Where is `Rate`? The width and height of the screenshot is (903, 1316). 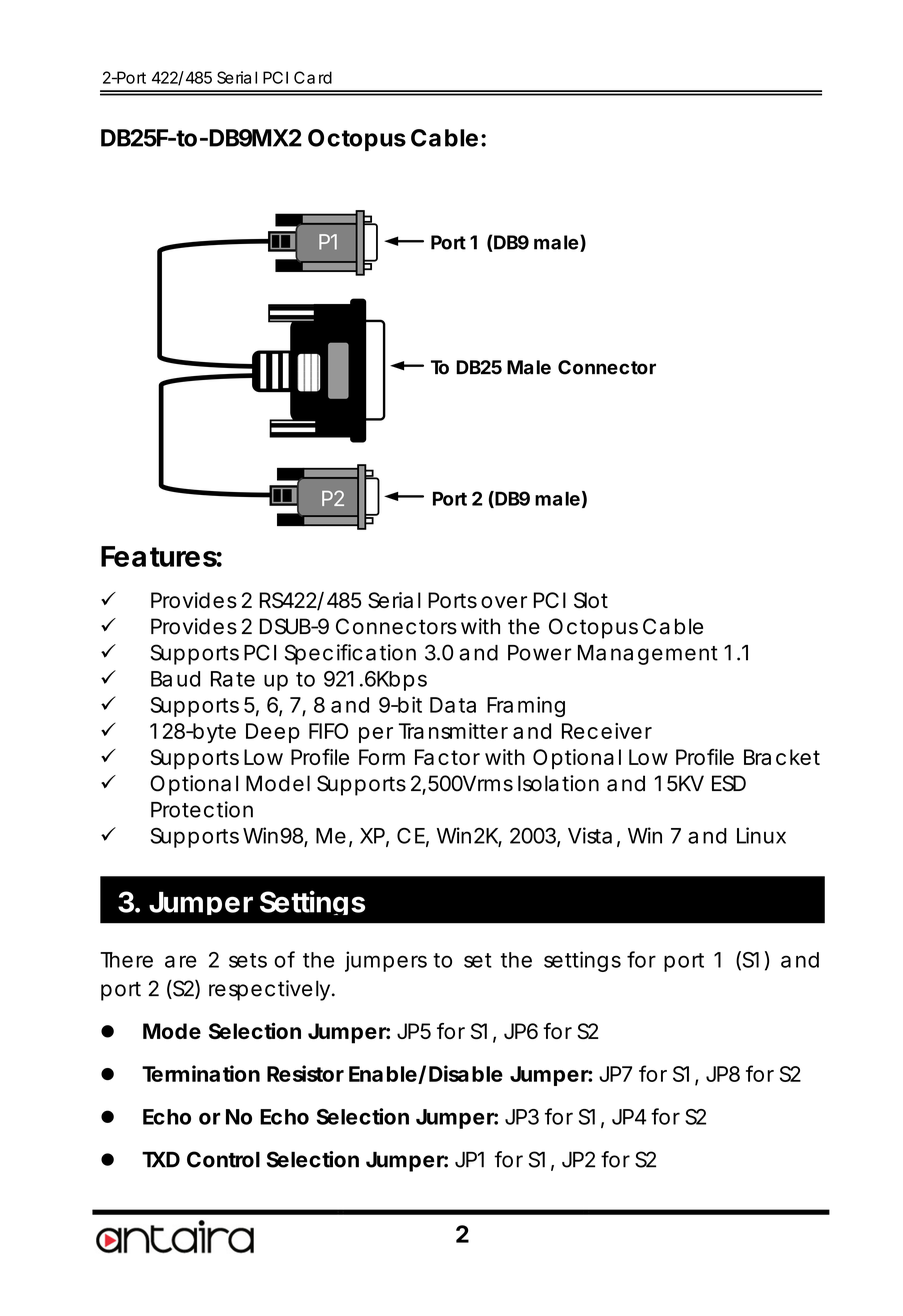
Rate is located at coordinates (233, 679).
